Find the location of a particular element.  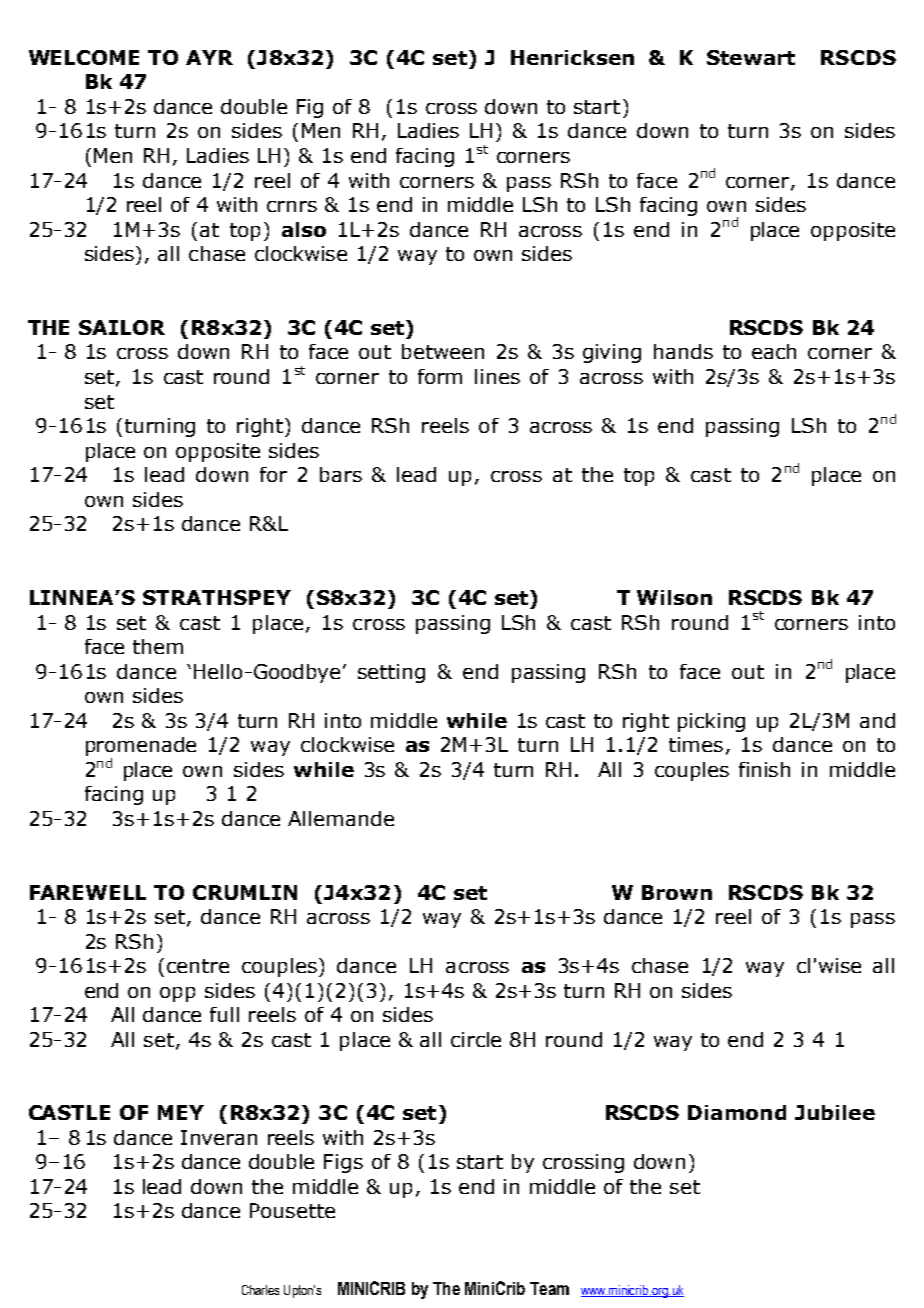

also is located at coordinates (304, 229).
